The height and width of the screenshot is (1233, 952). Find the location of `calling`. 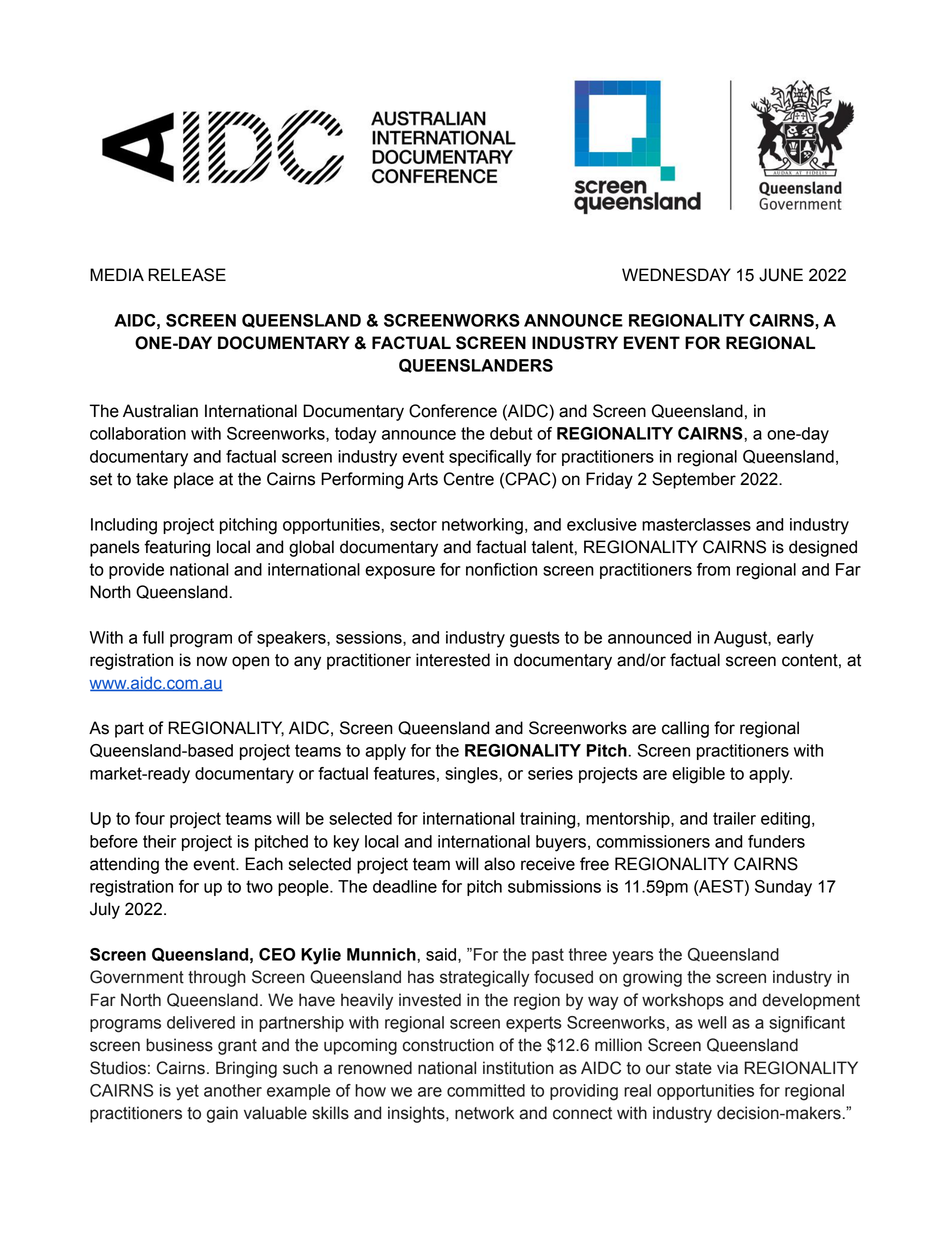

calling is located at coordinates (685, 729).
